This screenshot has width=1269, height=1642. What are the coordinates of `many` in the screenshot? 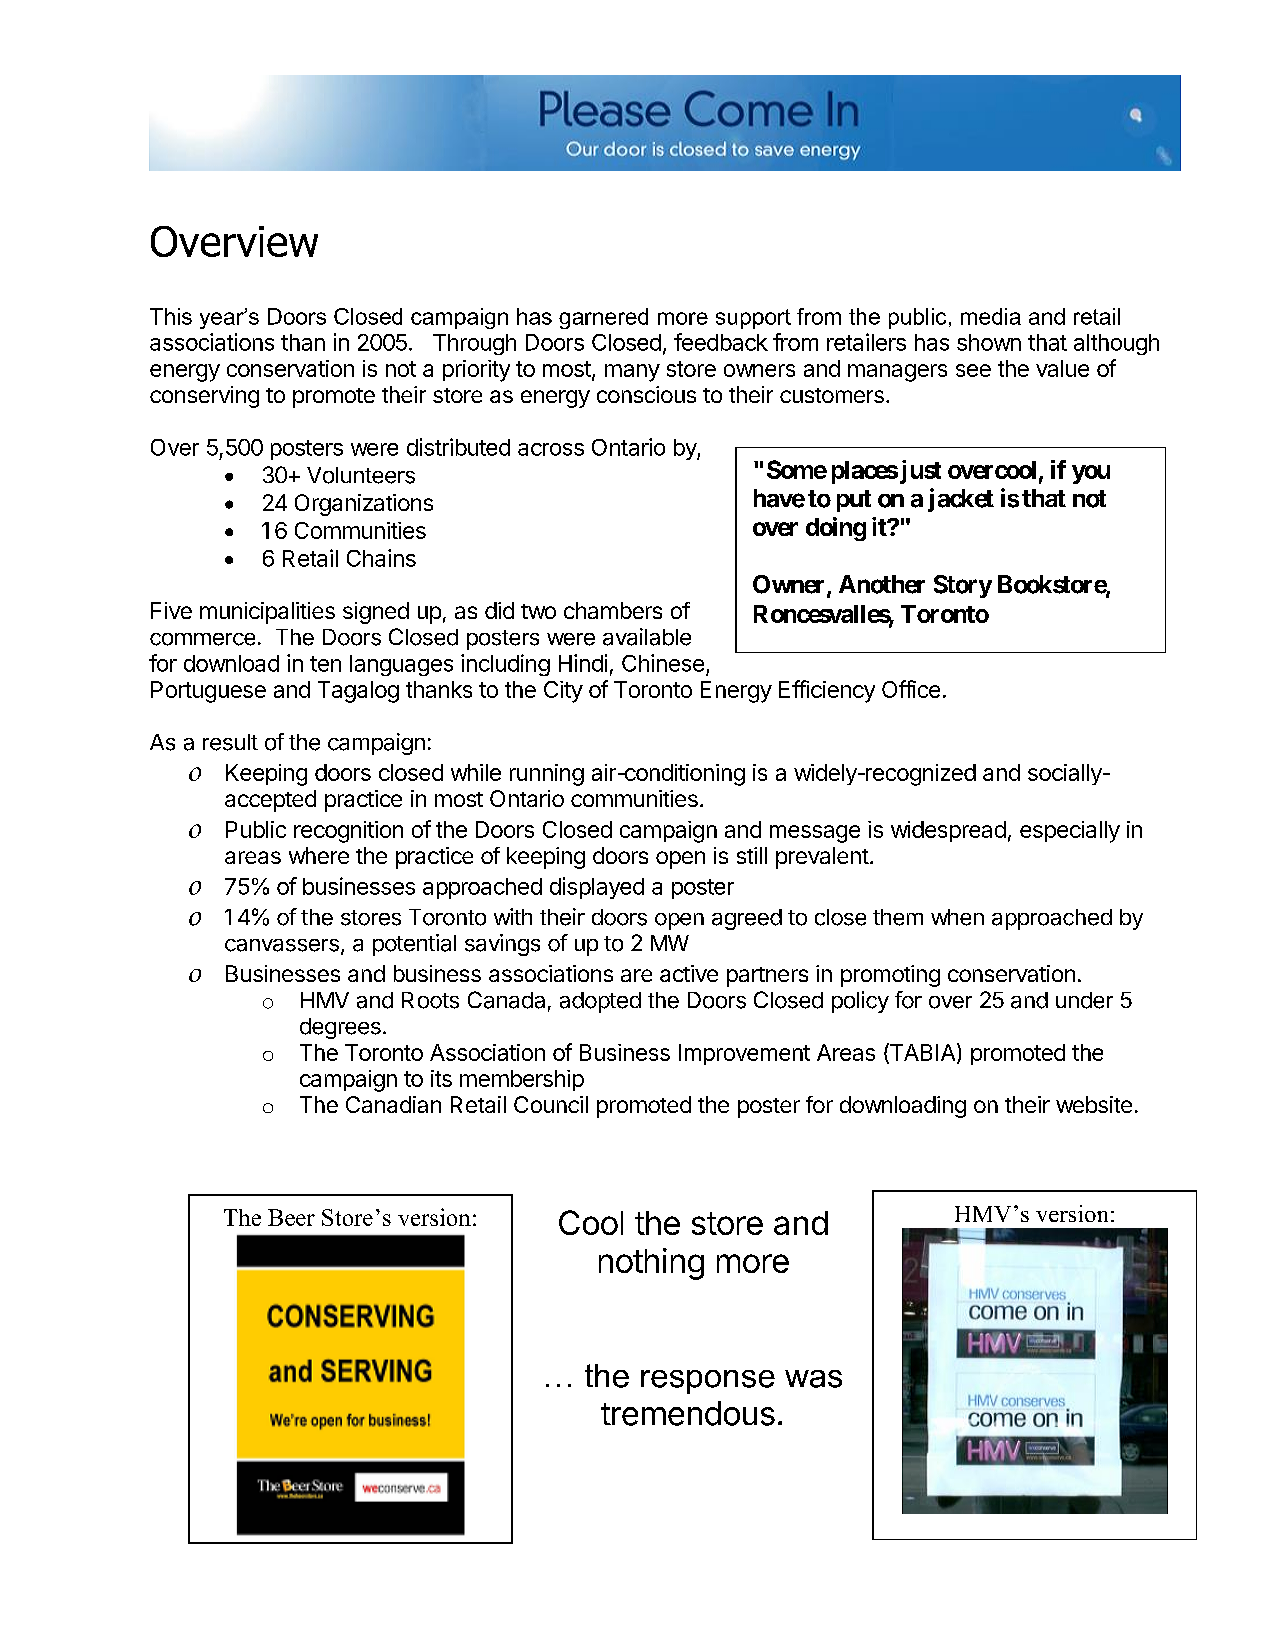 It's located at (632, 373).
